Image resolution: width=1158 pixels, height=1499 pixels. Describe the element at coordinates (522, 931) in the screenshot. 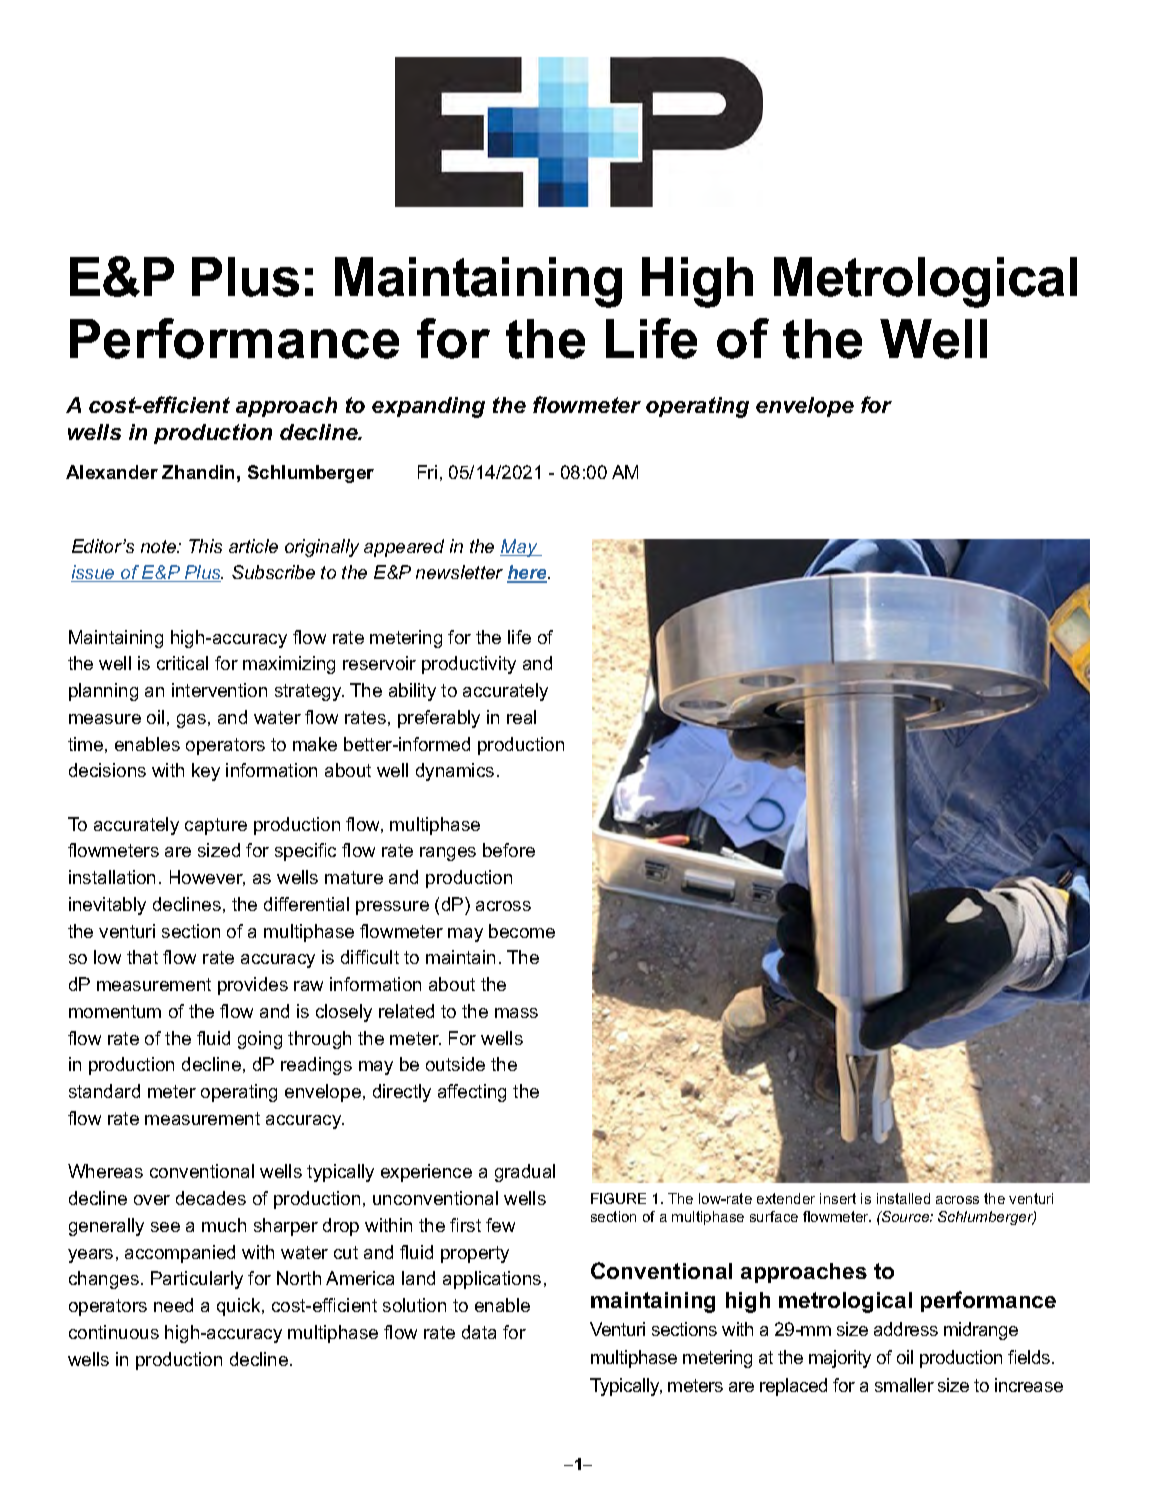

I see `become` at that location.
